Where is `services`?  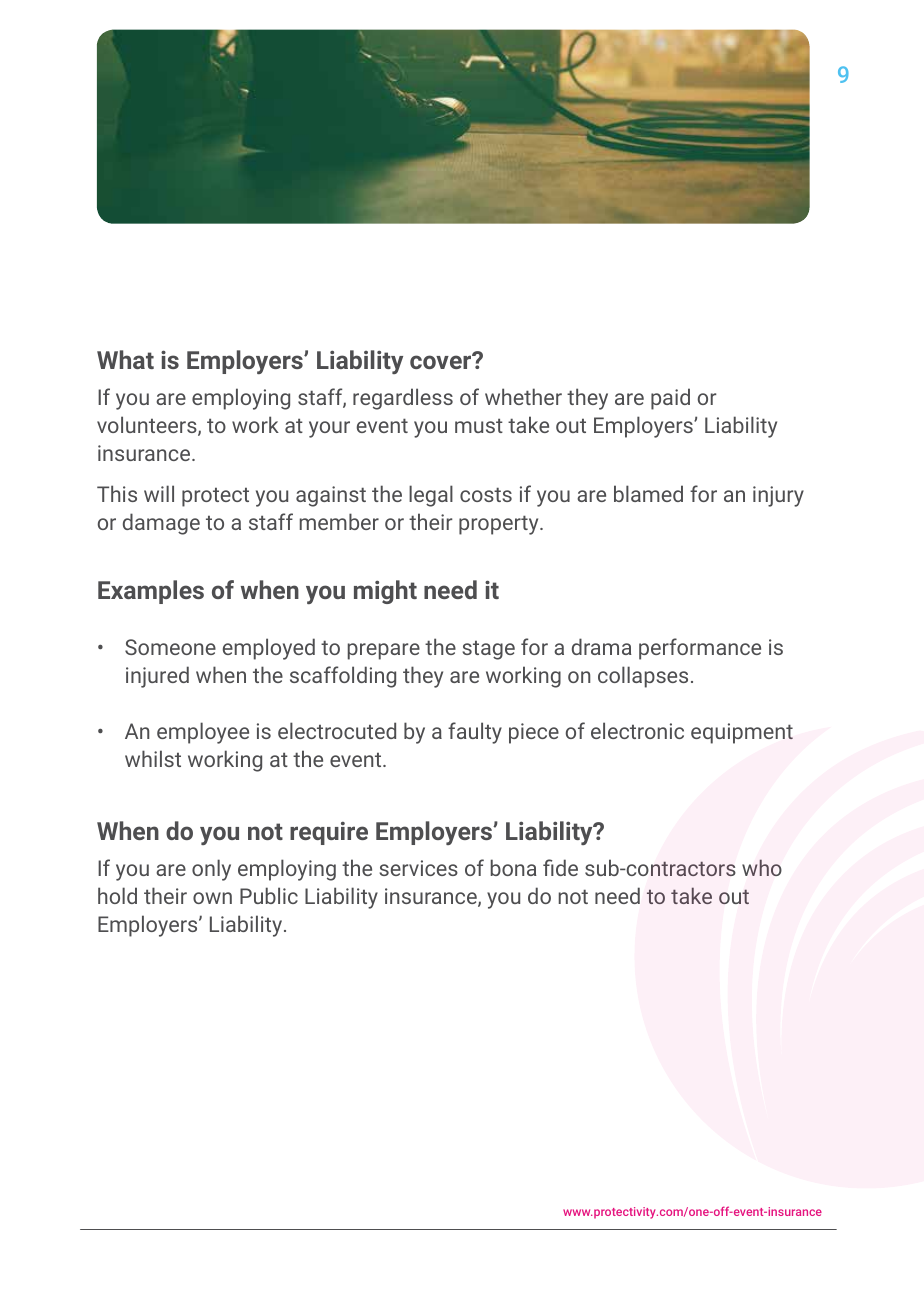 services is located at coordinates (418, 868).
